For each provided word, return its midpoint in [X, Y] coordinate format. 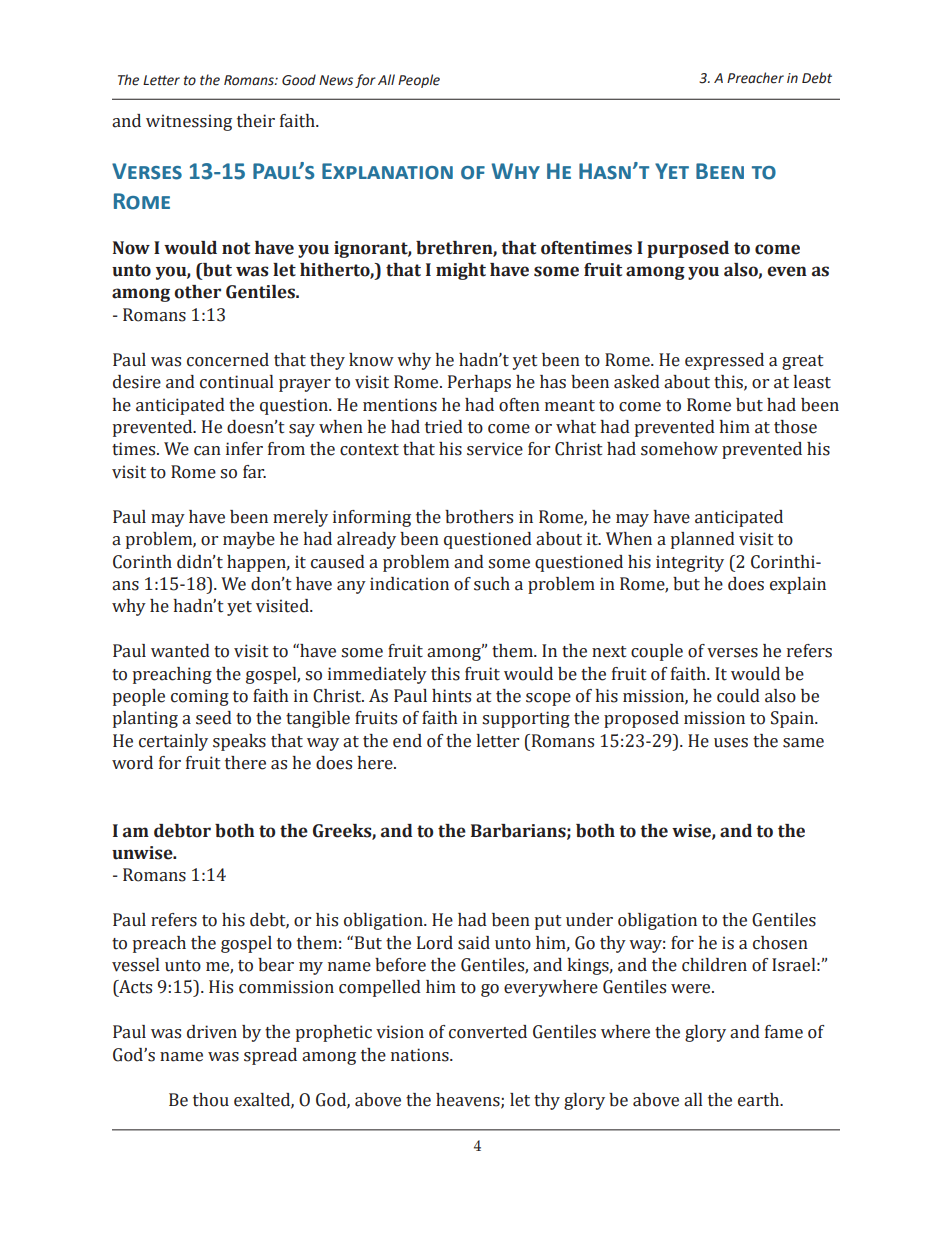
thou [211, 1100]
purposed [688, 249]
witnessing [189, 122]
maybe [249, 540]
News [336, 80]
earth [760, 1100]
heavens [469, 1100]
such [492, 584]
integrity [690, 563]
